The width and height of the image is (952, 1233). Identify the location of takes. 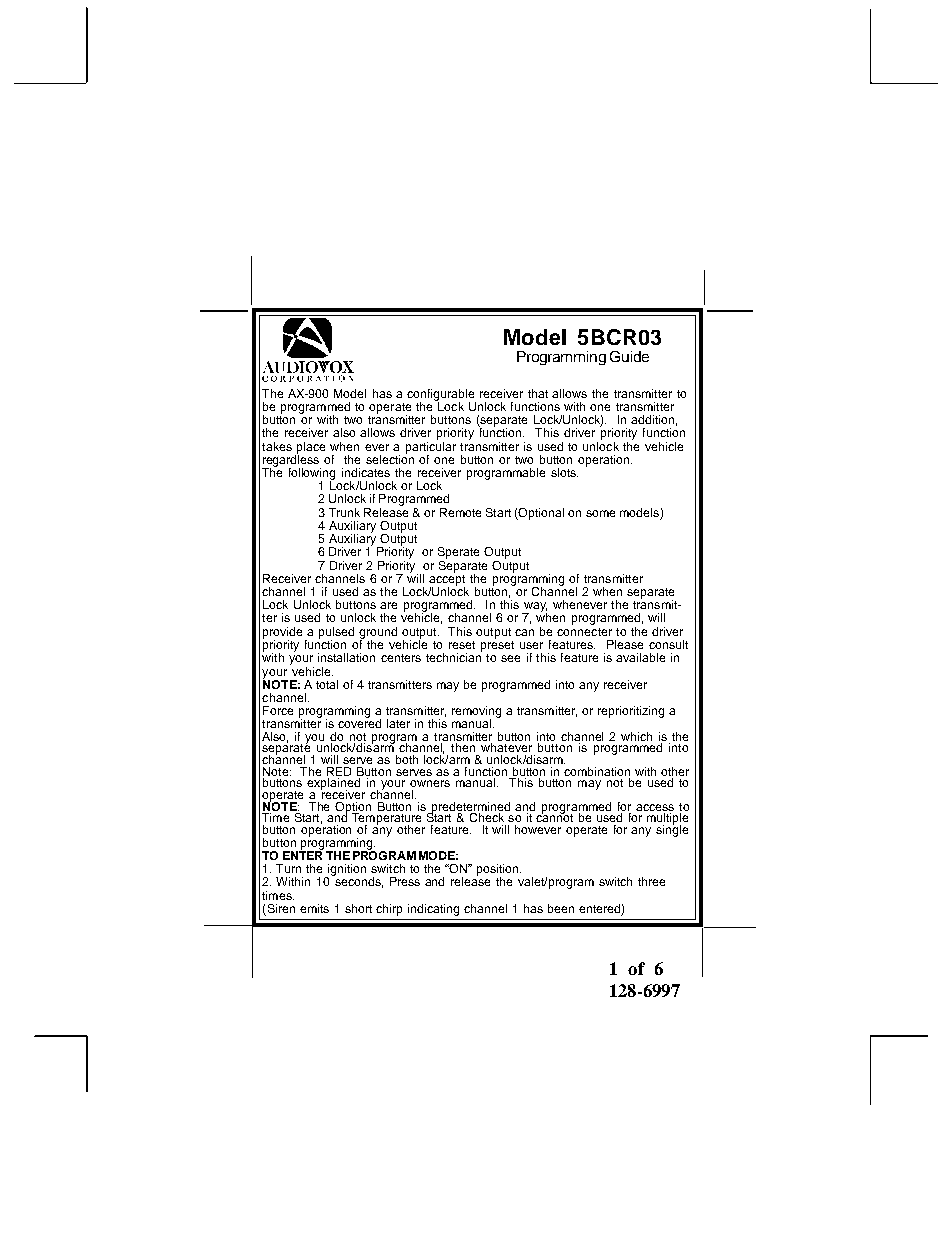
(277, 446).
